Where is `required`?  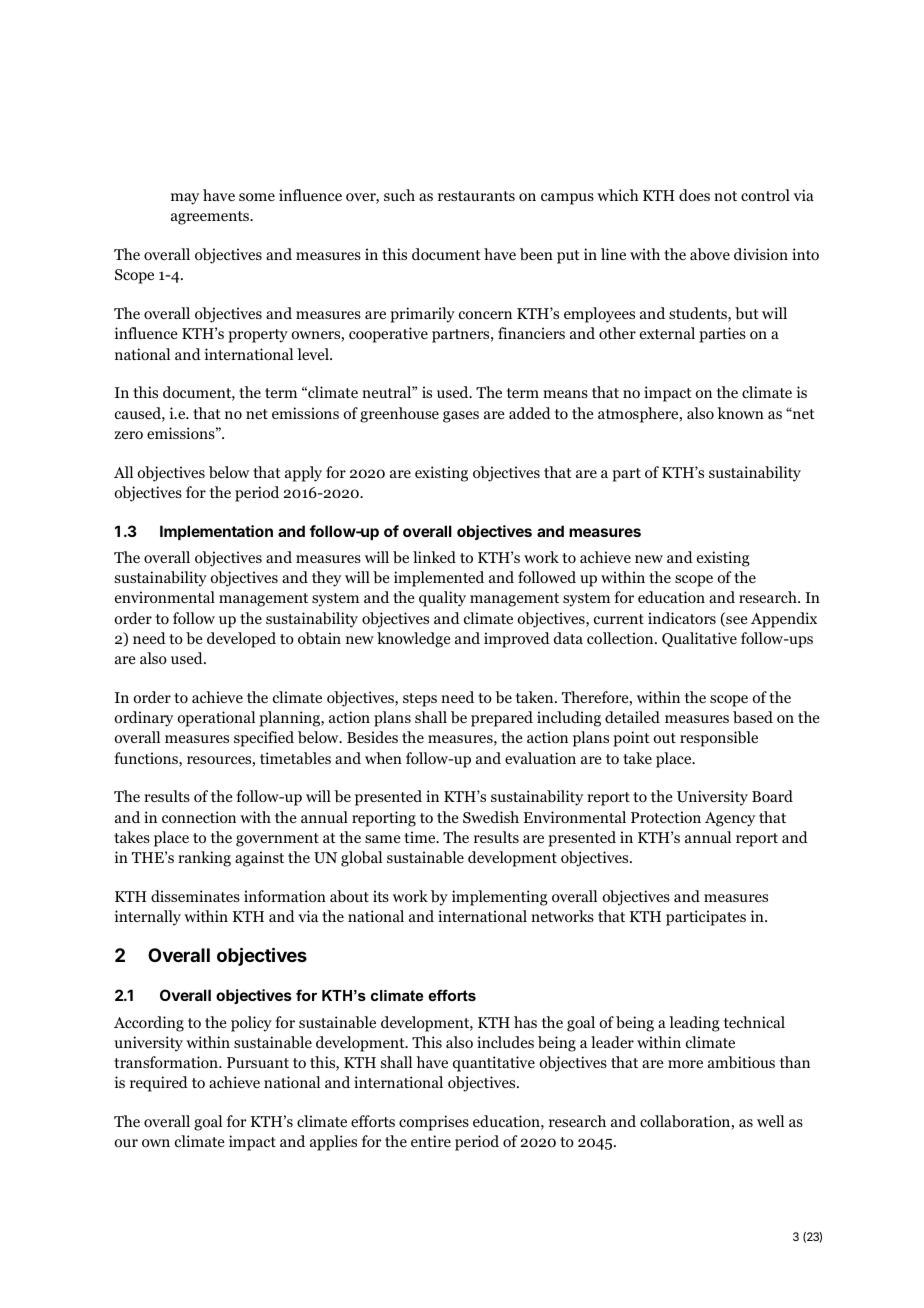
required is located at coordinates (159, 1084).
